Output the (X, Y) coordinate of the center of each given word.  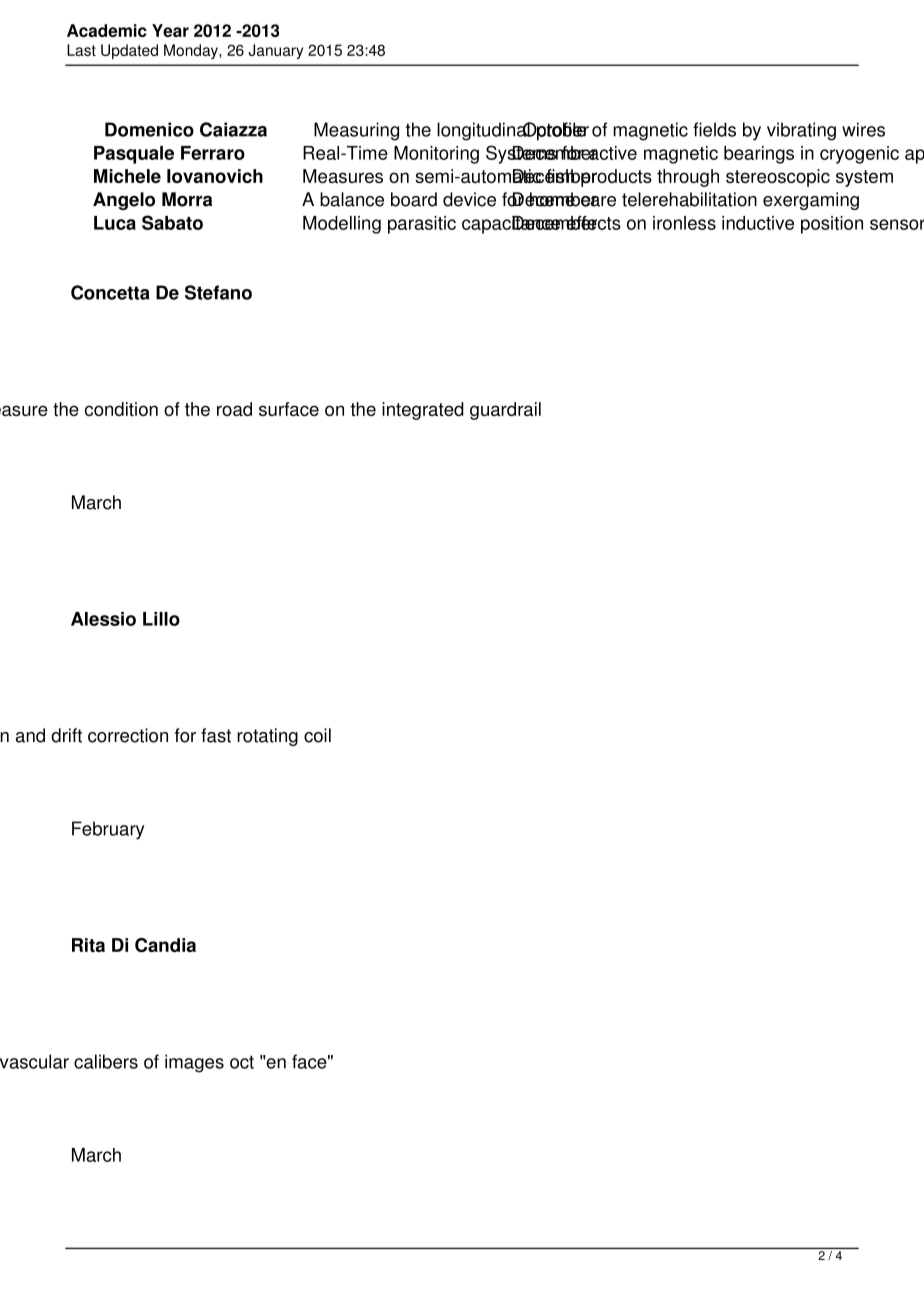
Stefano (218, 292)
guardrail (505, 411)
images (194, 1063)
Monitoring (436, 155)
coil (317, 735)
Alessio (103, 619)
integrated (423, 411)
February (108, 830)
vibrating (801, 131)
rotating (267, 737)
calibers (106, 1061)
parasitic (422, 225)
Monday (192, 51)
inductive (758, 223)
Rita (88, 945)
